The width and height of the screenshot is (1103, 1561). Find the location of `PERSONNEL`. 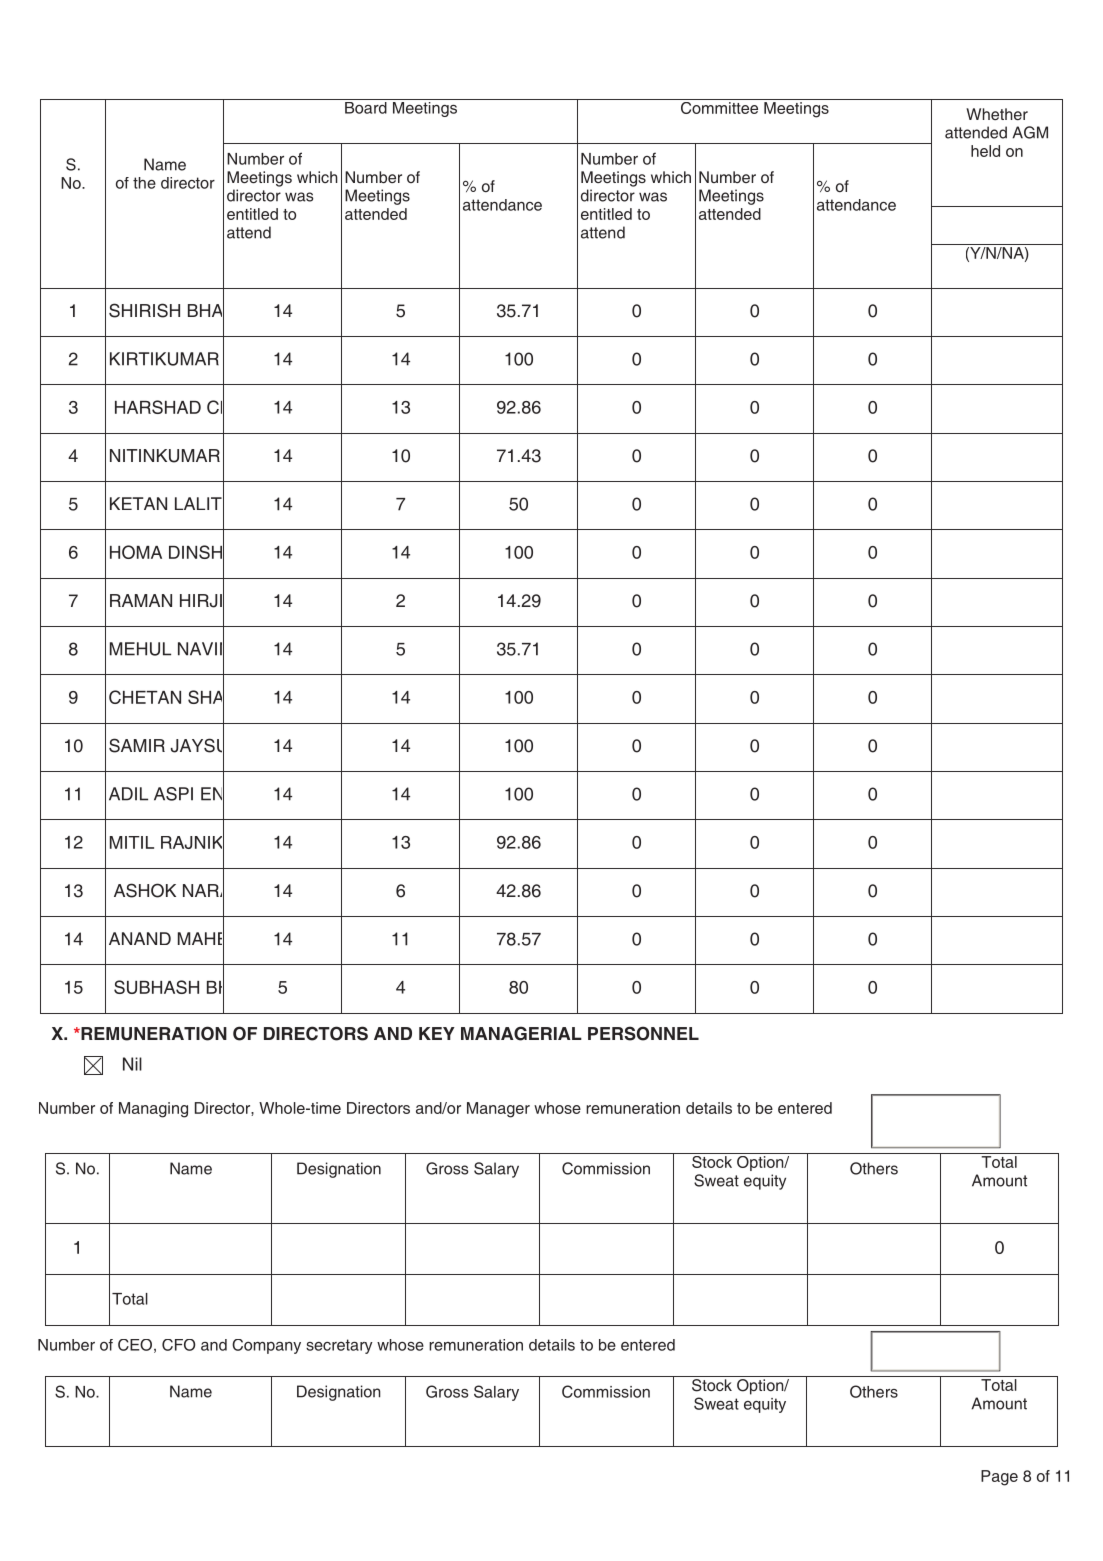

PERSONNEL is located at coordinates (643, 1033).
